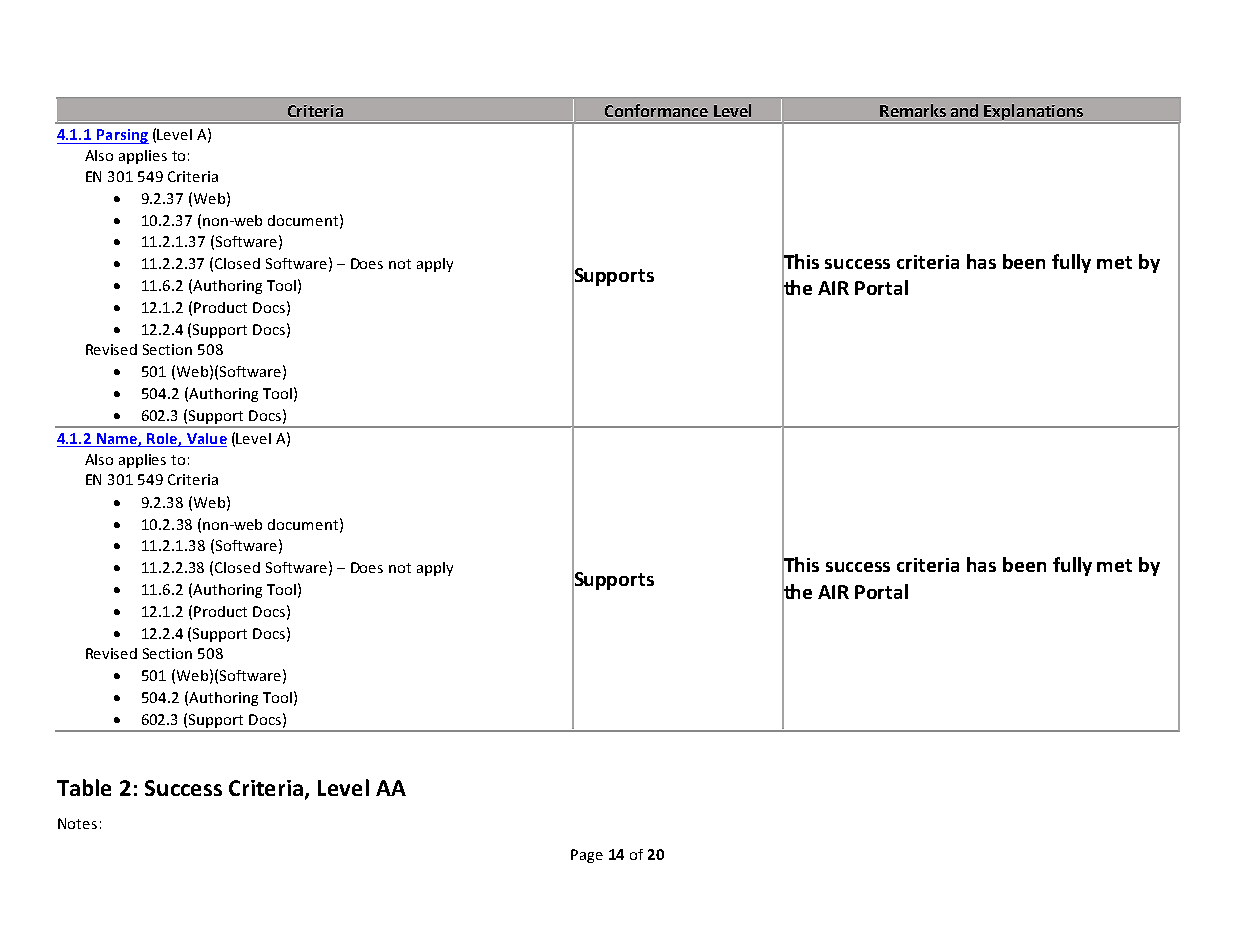 This screenshot has width=1233, height=952. Describe the element at coordinates (207, 438) in the screenshot. I see `Value` at that location.
